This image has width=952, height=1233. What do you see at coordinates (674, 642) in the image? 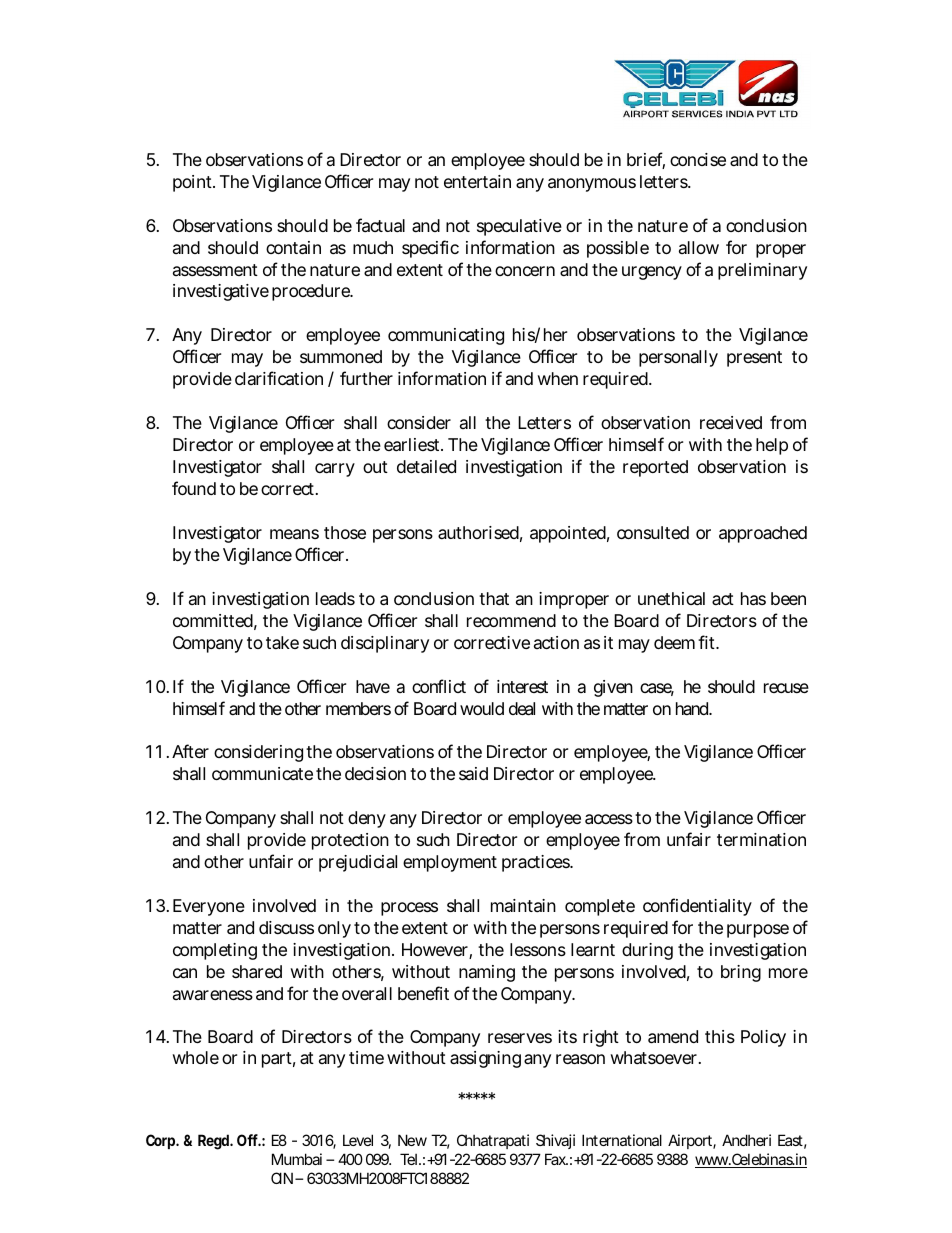
I see `deem` at bounding box center [674, 642].
